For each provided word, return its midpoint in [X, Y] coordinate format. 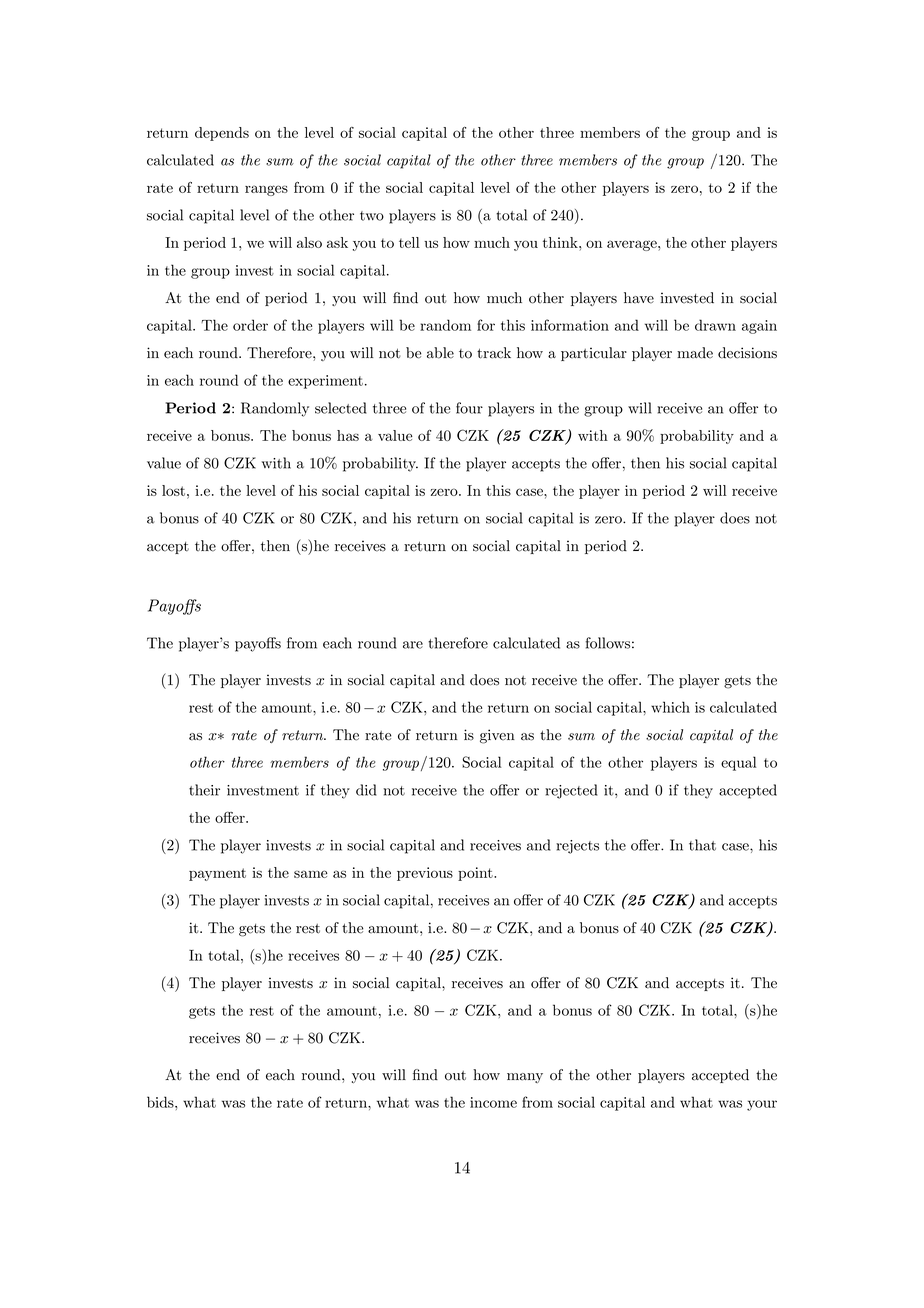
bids [161, 1102]
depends [222, 134]
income [493, 1102]
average [633, 245]
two [372, 216]
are [413, 645]
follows [608, 643]
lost [173, 490]
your [762, 1105]
